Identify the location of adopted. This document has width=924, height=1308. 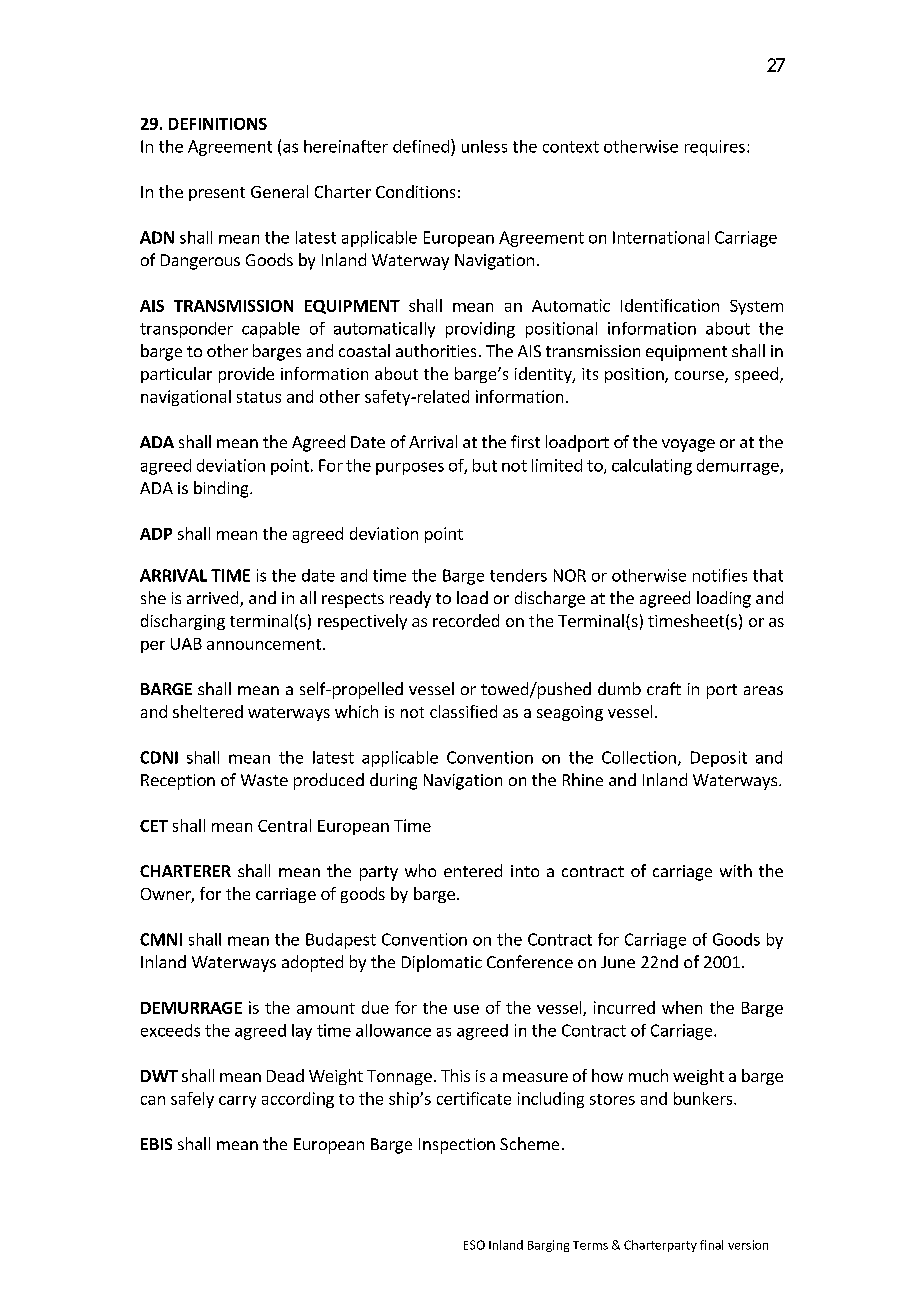
(312, 963).
